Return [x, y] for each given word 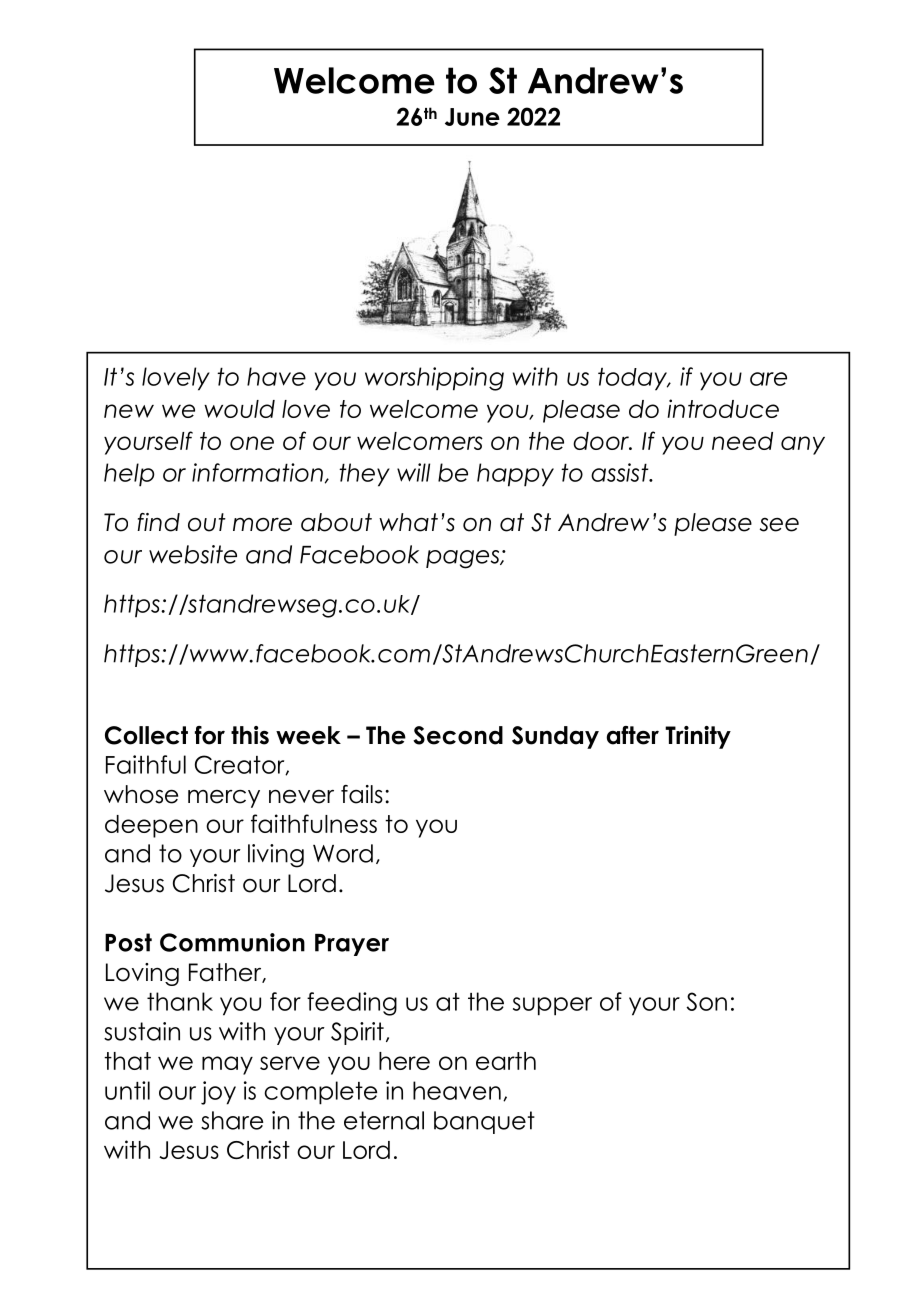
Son [706, 1001]
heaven [457, 1090]
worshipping [434, 379]
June [472, 117]
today [633, 379]
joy [218, 1093]
